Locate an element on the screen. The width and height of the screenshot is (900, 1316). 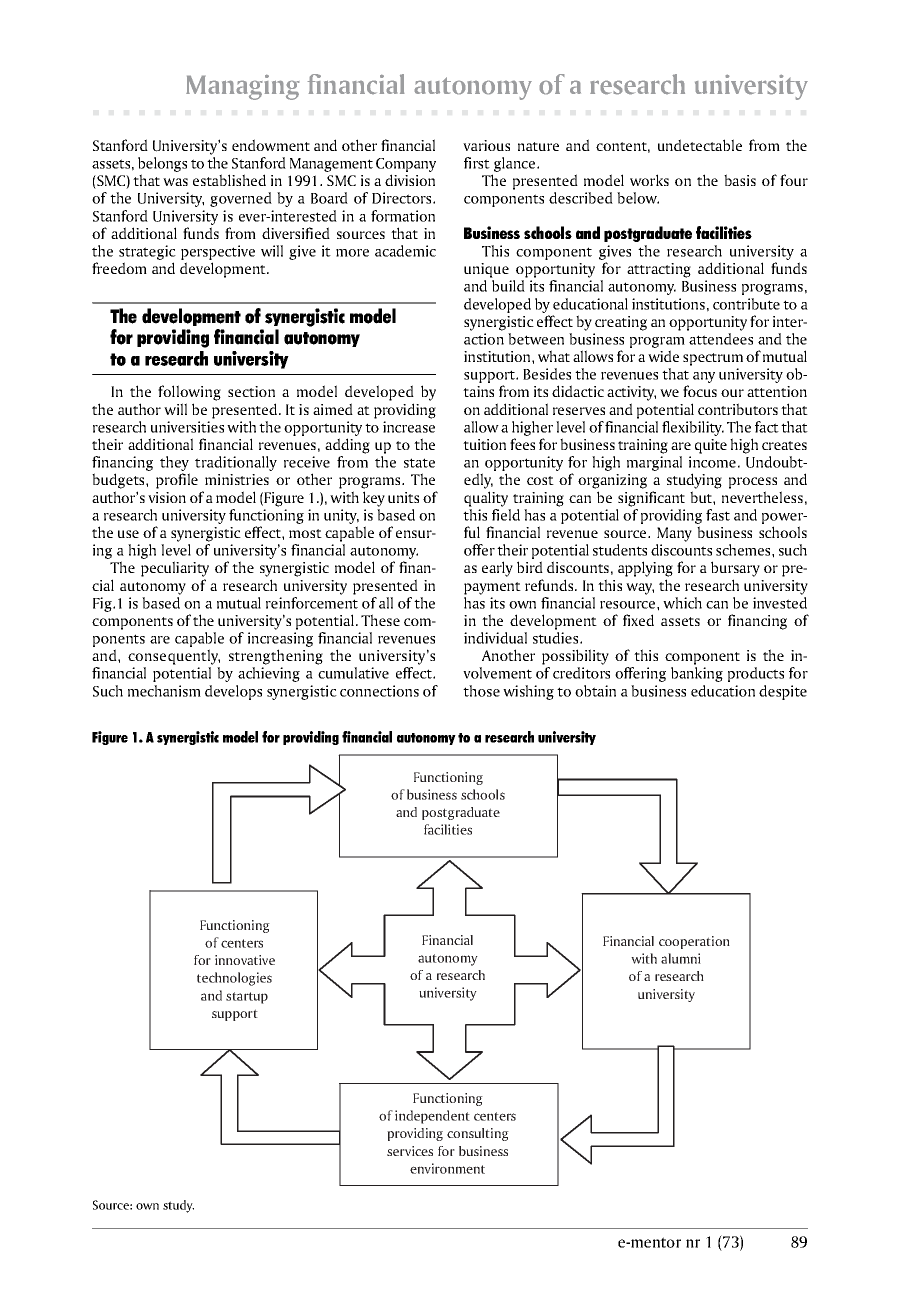
those is located at coordinates (481, 691).
